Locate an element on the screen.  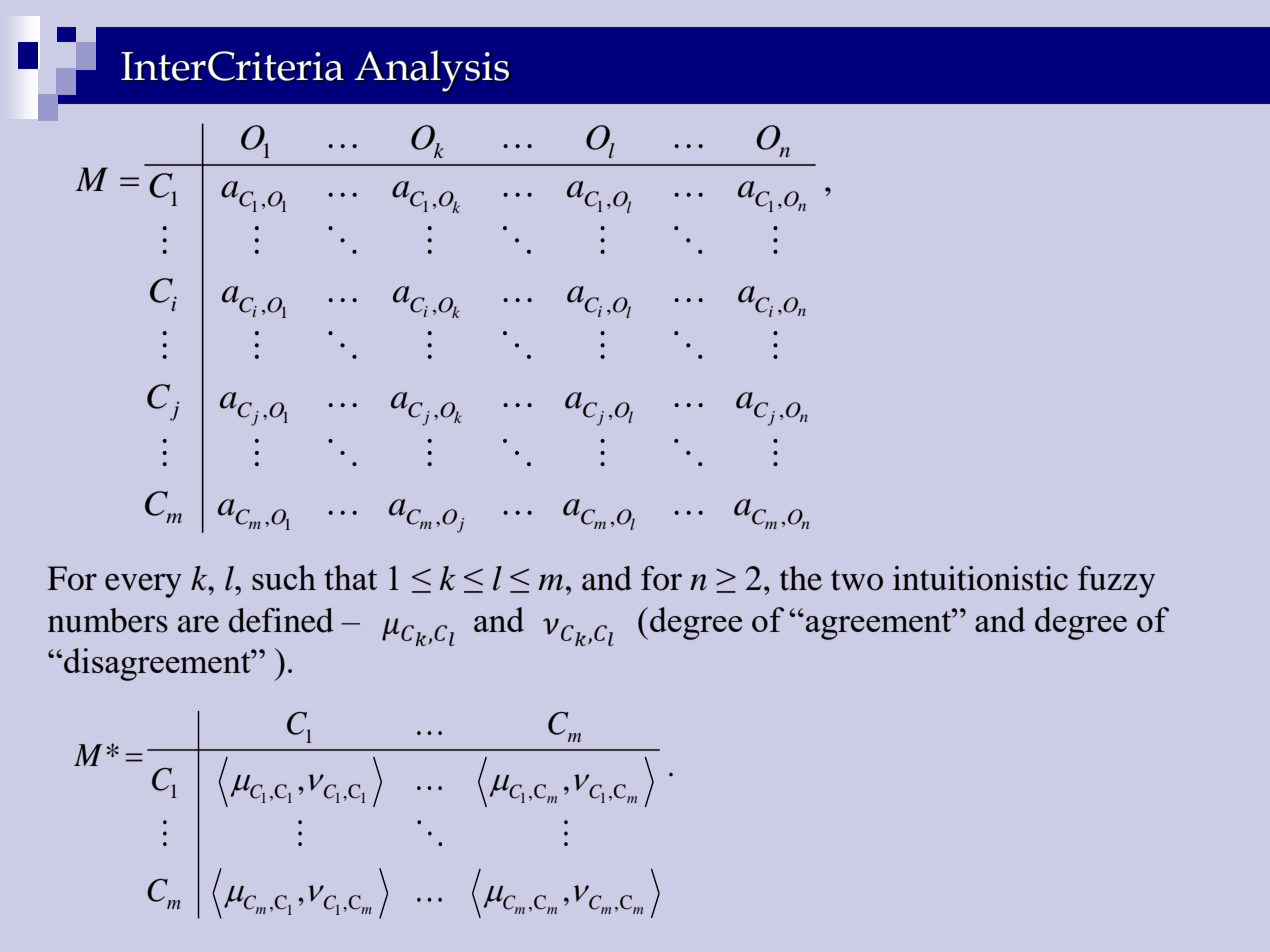
such is located at coordinates (284, 577).
